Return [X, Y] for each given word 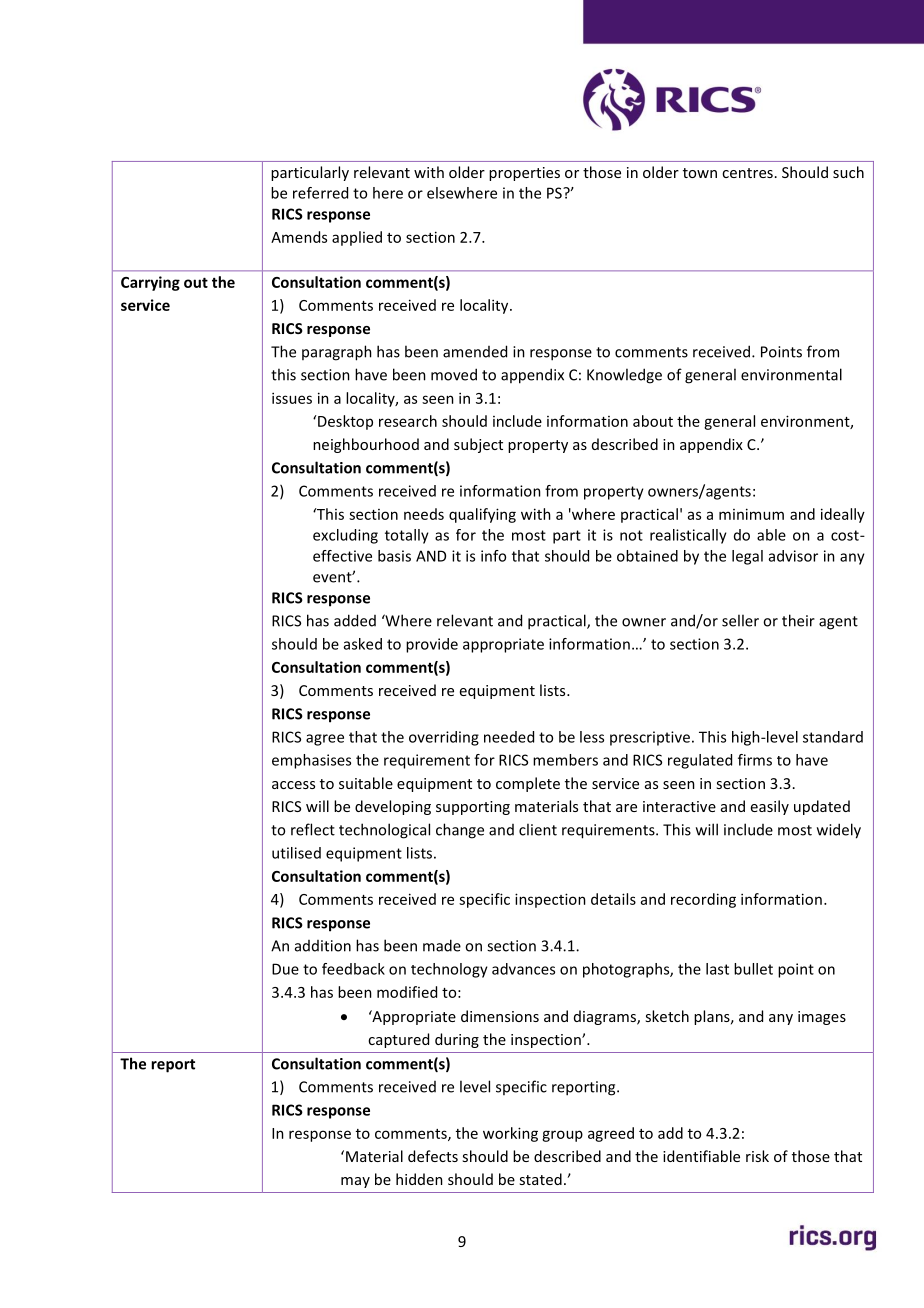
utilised [296, 853]
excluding [345, 536]
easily [770, 807]
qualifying [482, 515]
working [510, 1134]
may [355, 1182]
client [538, 829]
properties [524, 174]
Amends [299, 237]
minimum [751, 514]
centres [747, 173]
